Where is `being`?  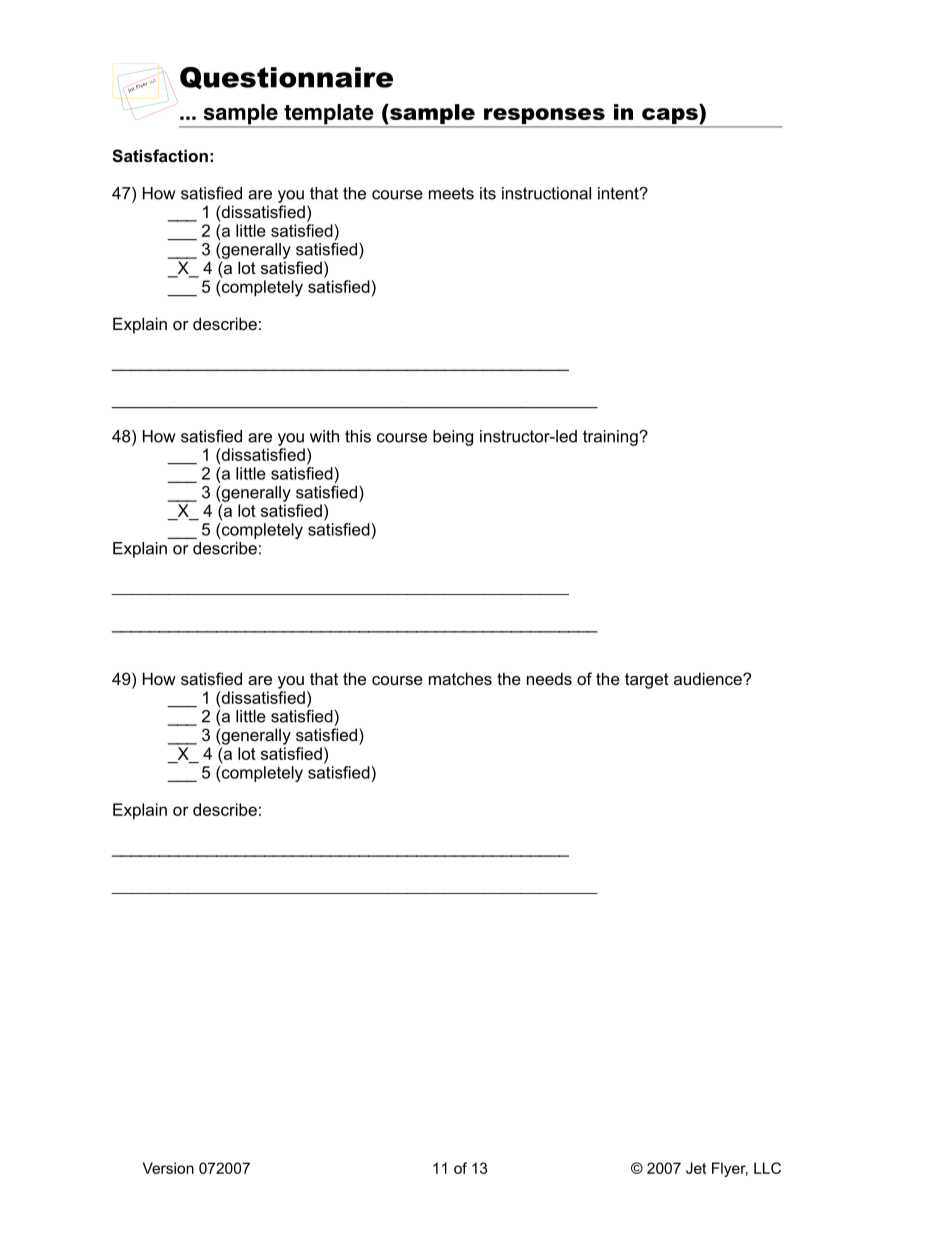 being is located at coordinates (453, 438).
